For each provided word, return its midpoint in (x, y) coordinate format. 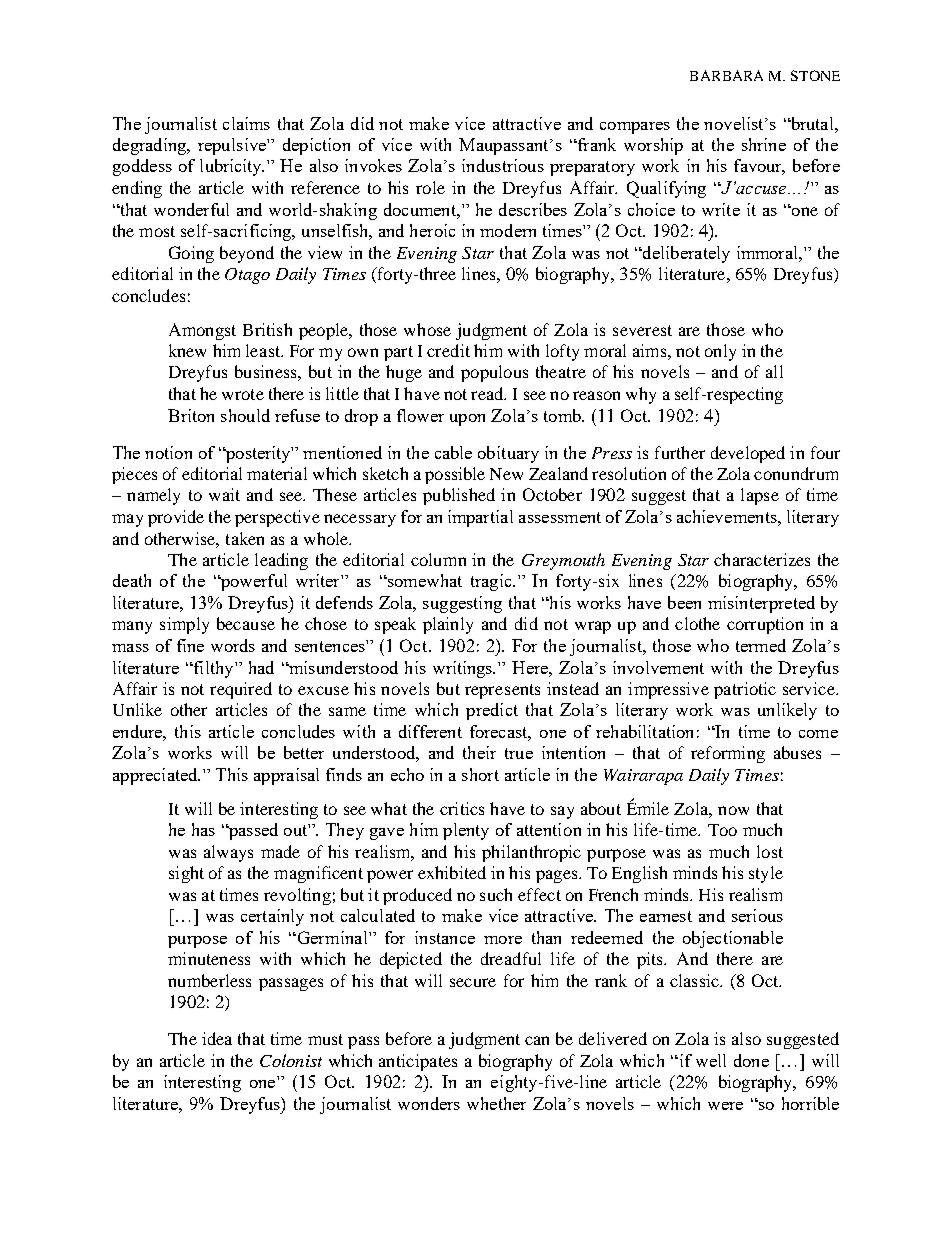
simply (184, 625)
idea (217, 1038)
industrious (503, 165)
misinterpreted (761, 604)
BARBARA (726, 75)
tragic (492, 582)
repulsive (233, 146)
